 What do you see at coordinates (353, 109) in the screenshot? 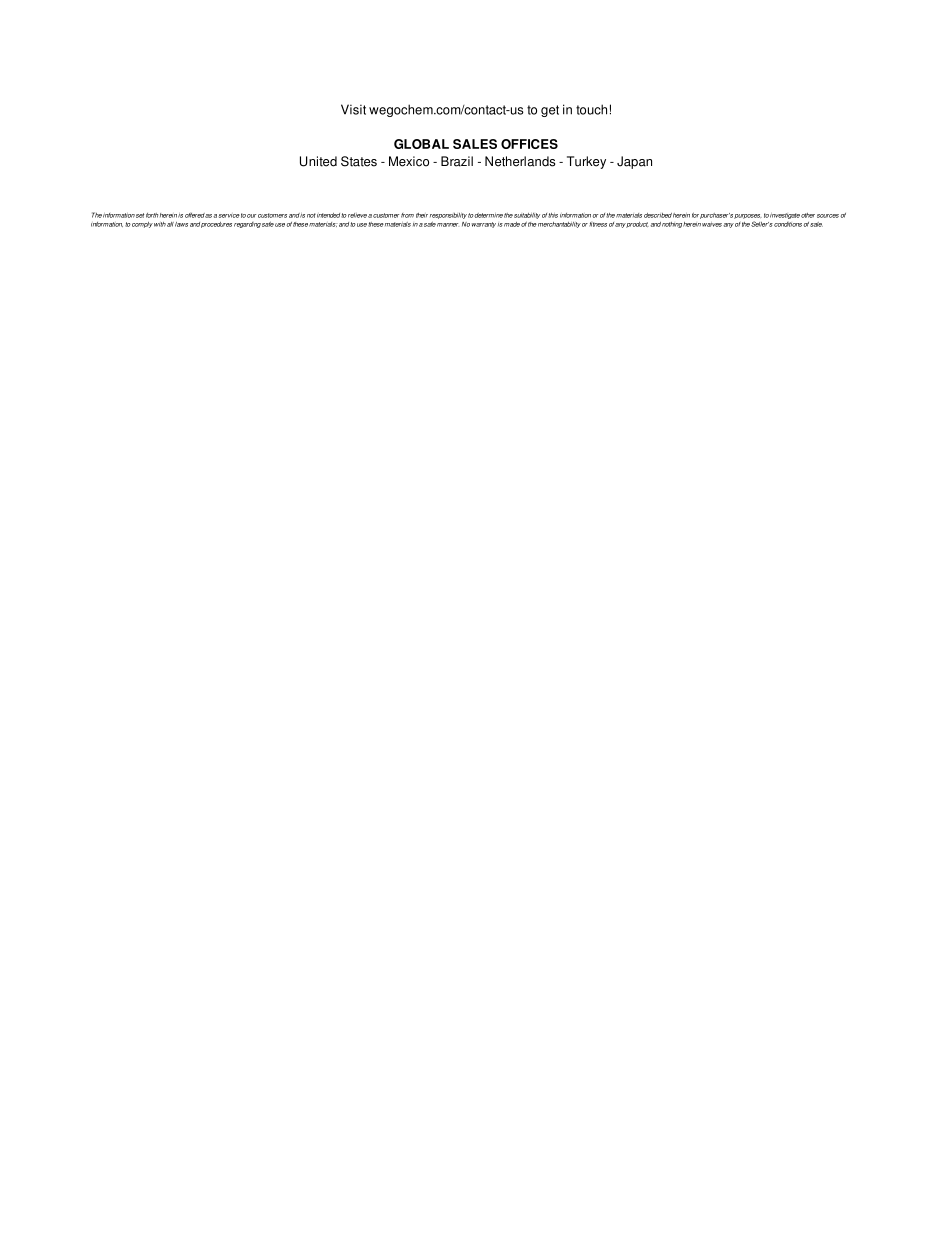
I see `Visit` at bounding box center [353, 109].
